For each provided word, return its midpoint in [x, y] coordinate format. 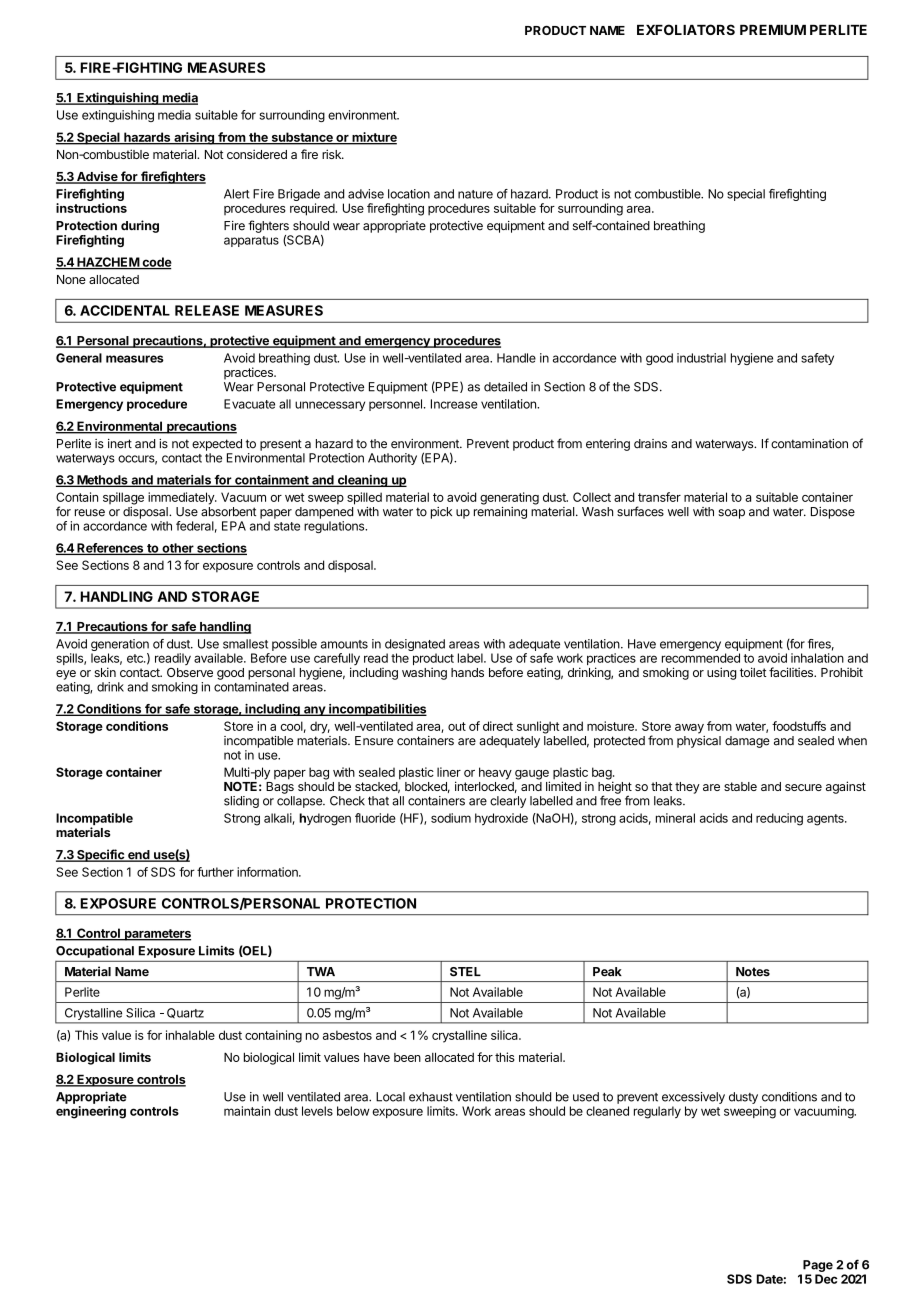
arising [194, 138]
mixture [373, 138]
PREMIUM [773, 30]
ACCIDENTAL [125, 310]
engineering [91, 1112]
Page [818, 1266]
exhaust [431, 1097]
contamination [809, 444]
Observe [190, 672]
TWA [321, 971]
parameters [157, 935]
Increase [454, 404]
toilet [753, 672]
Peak [607, 972]
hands [467, 672]
